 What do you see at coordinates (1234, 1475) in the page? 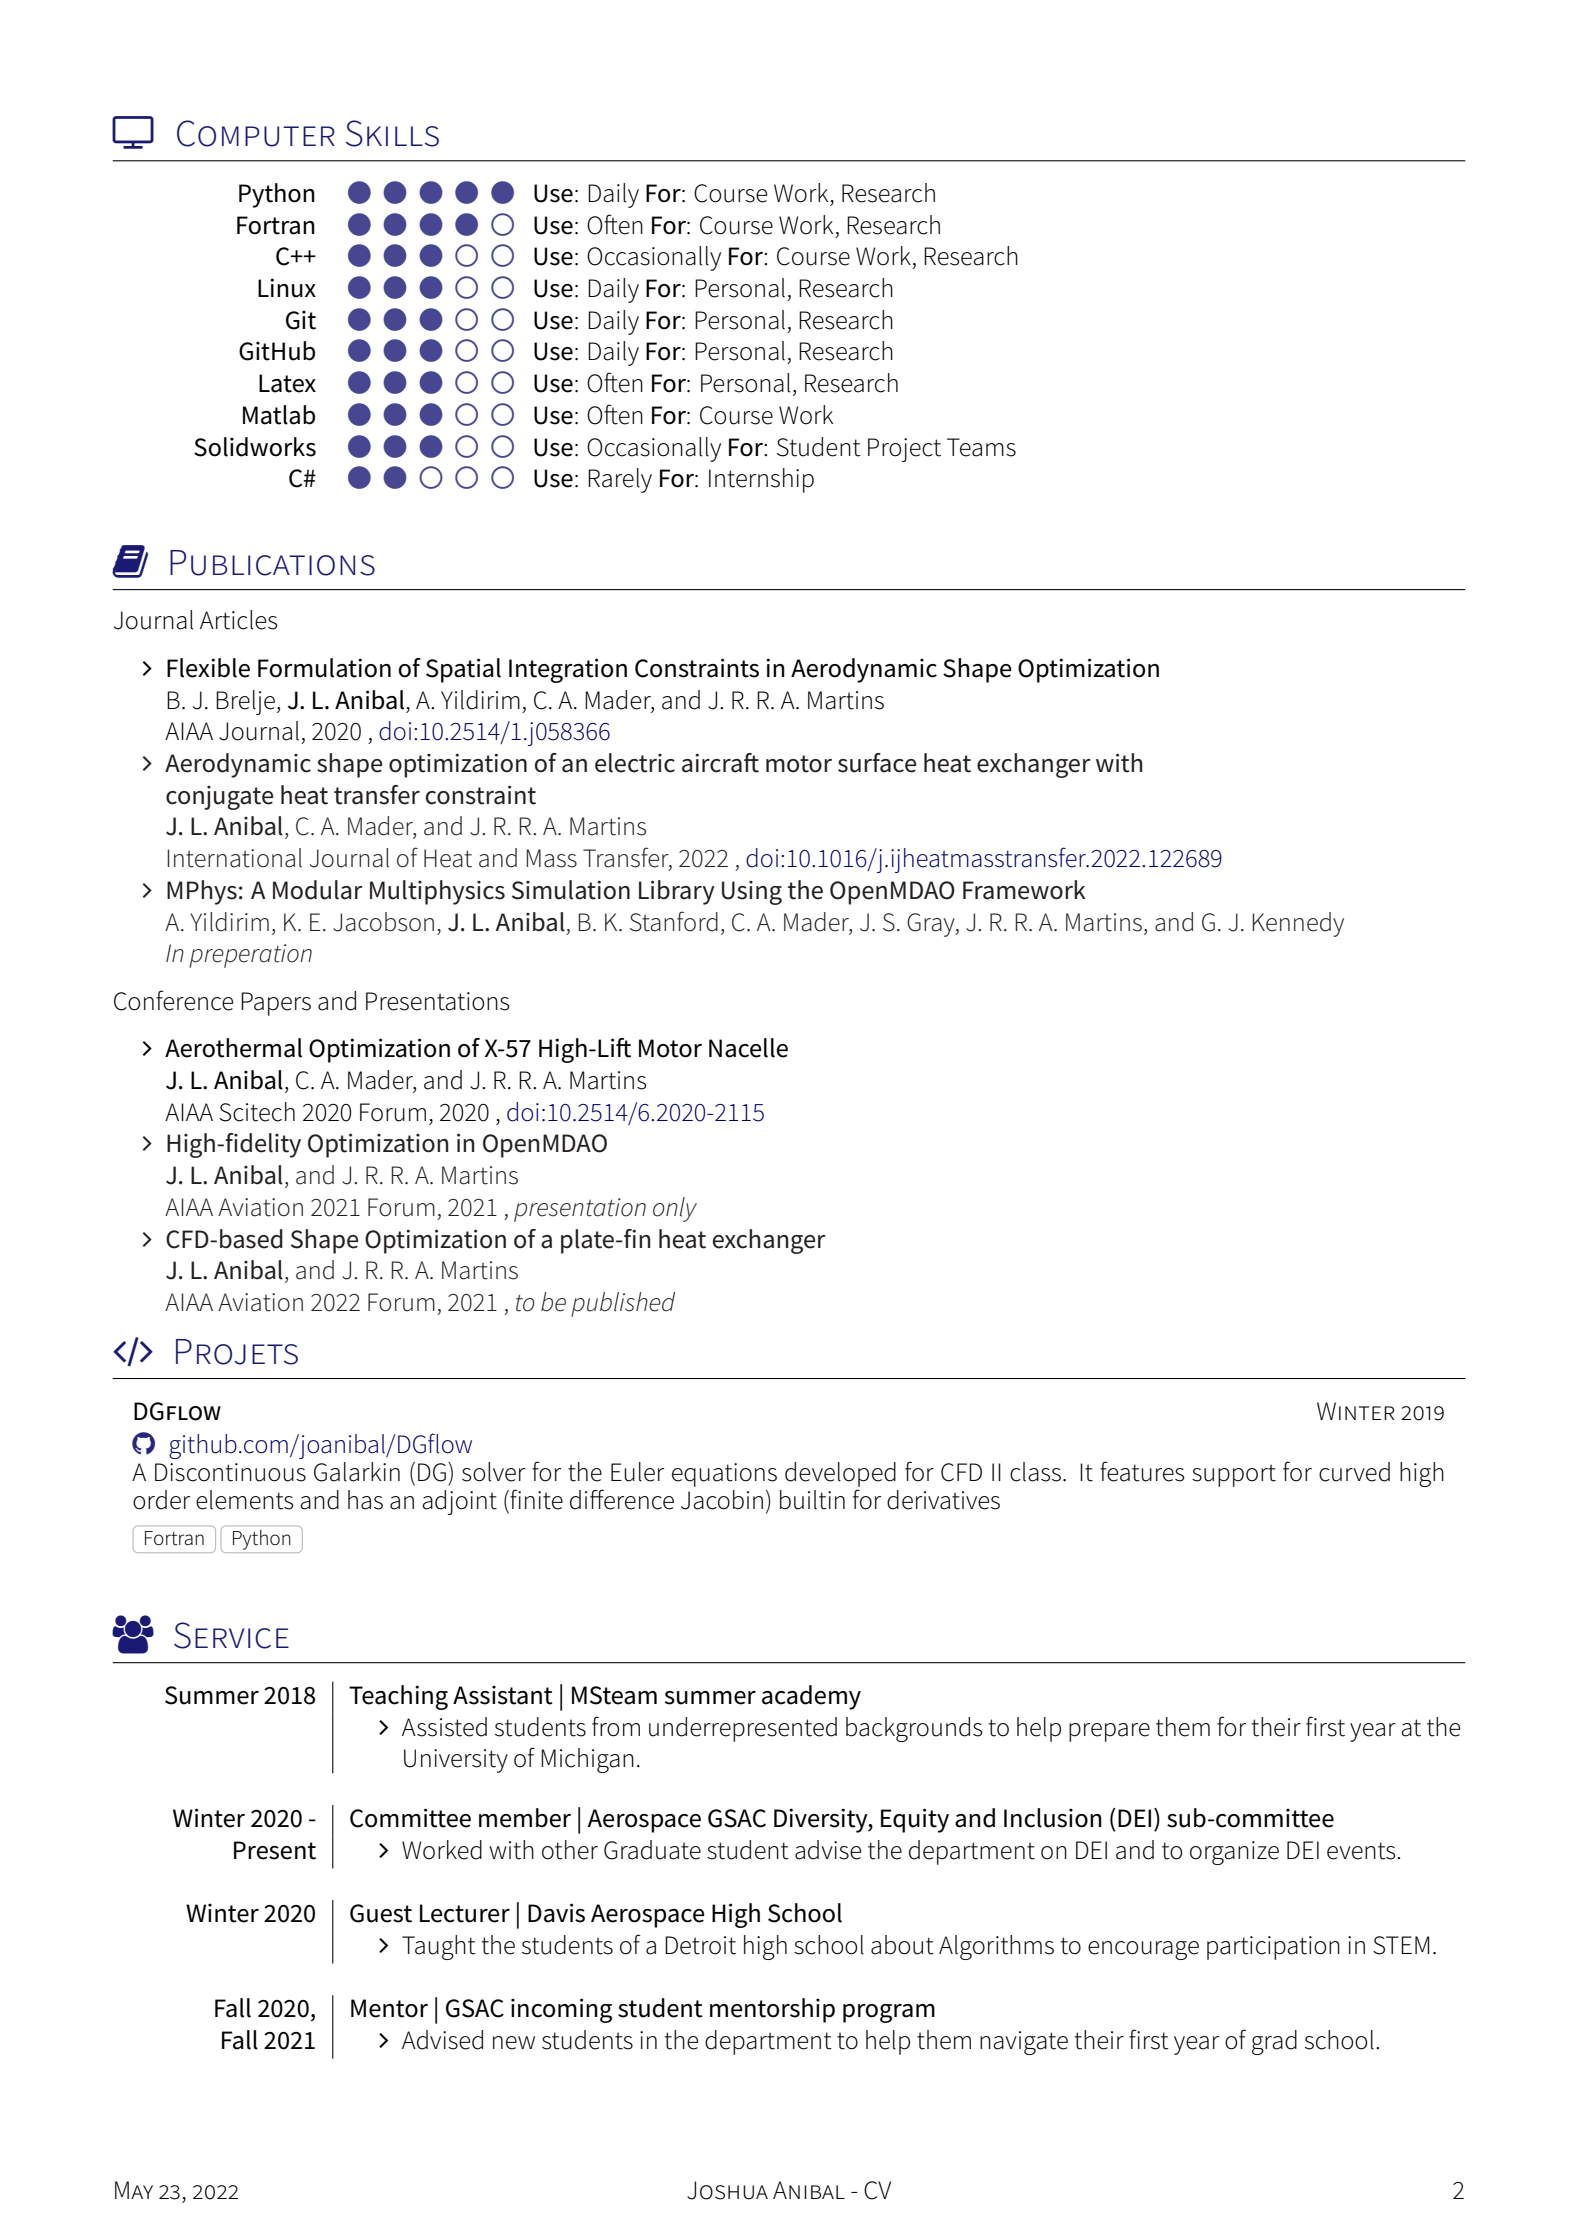
I see `support` at bounding box center [1234, 1475].
